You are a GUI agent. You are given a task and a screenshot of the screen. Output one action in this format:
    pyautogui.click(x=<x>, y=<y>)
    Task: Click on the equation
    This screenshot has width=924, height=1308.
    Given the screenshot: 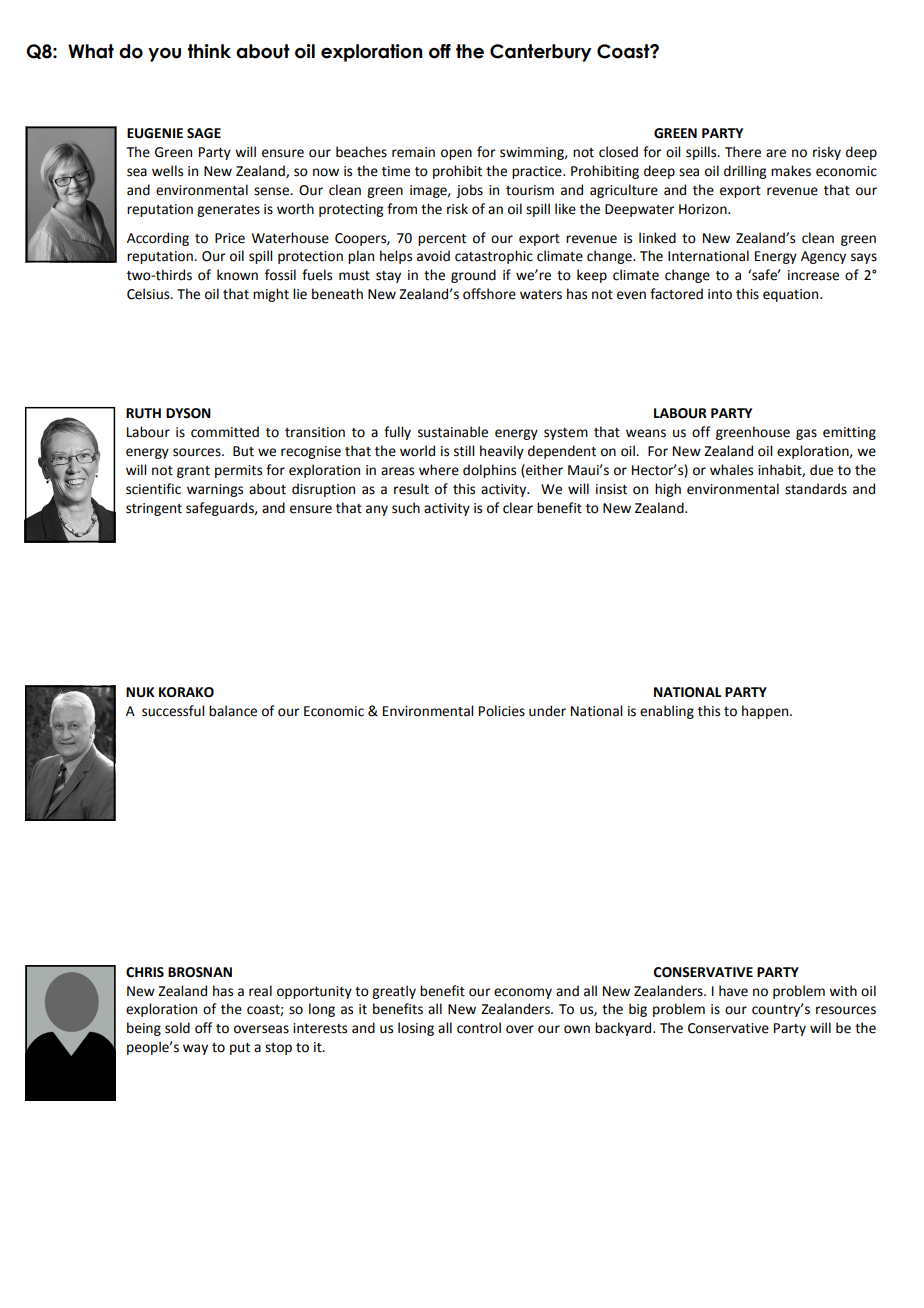 What is the action you would take?
    pyautogui.click(x=792, y=295)
